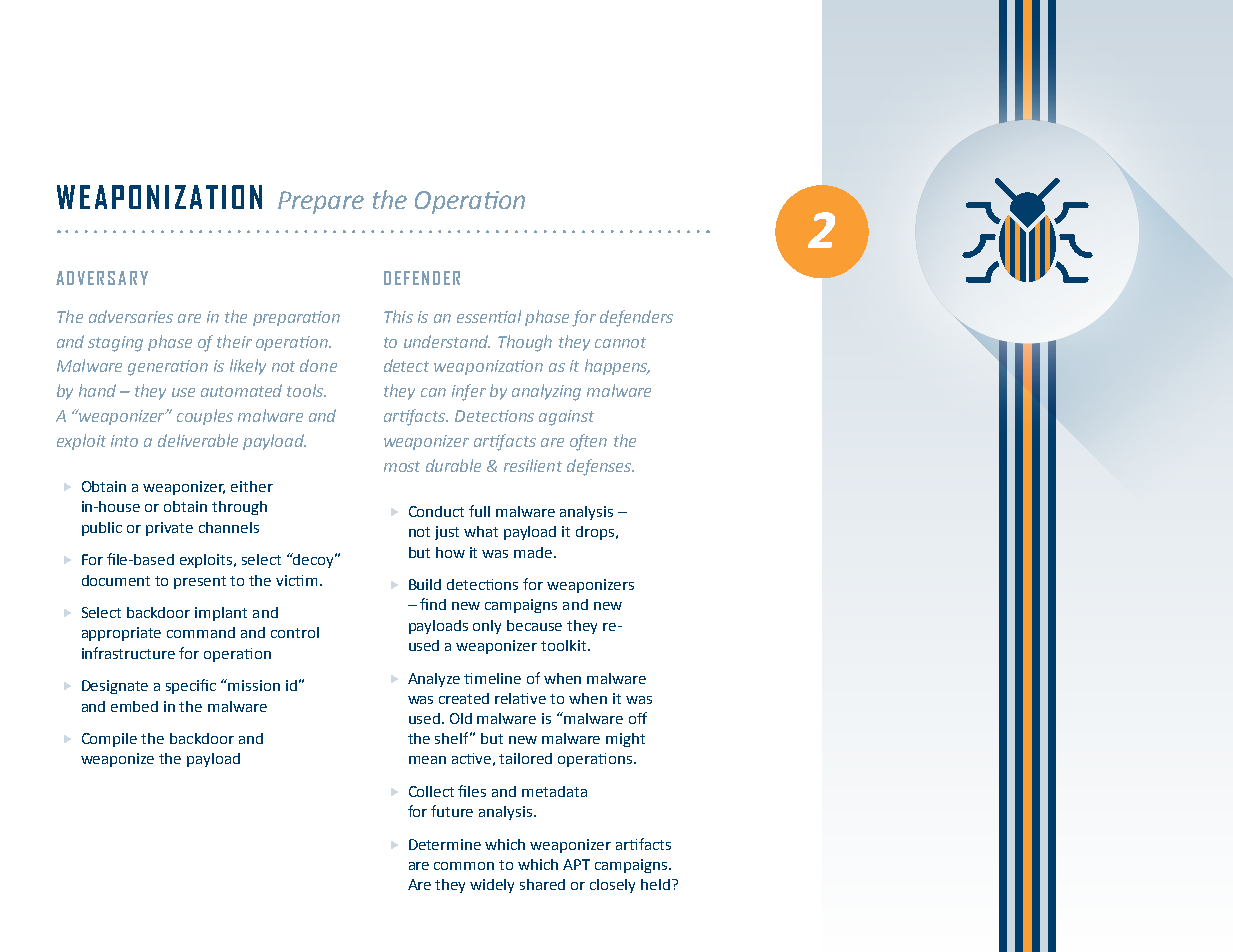 This page has height=952, width=1233. I want to click on Compile, so click(109, 740).
